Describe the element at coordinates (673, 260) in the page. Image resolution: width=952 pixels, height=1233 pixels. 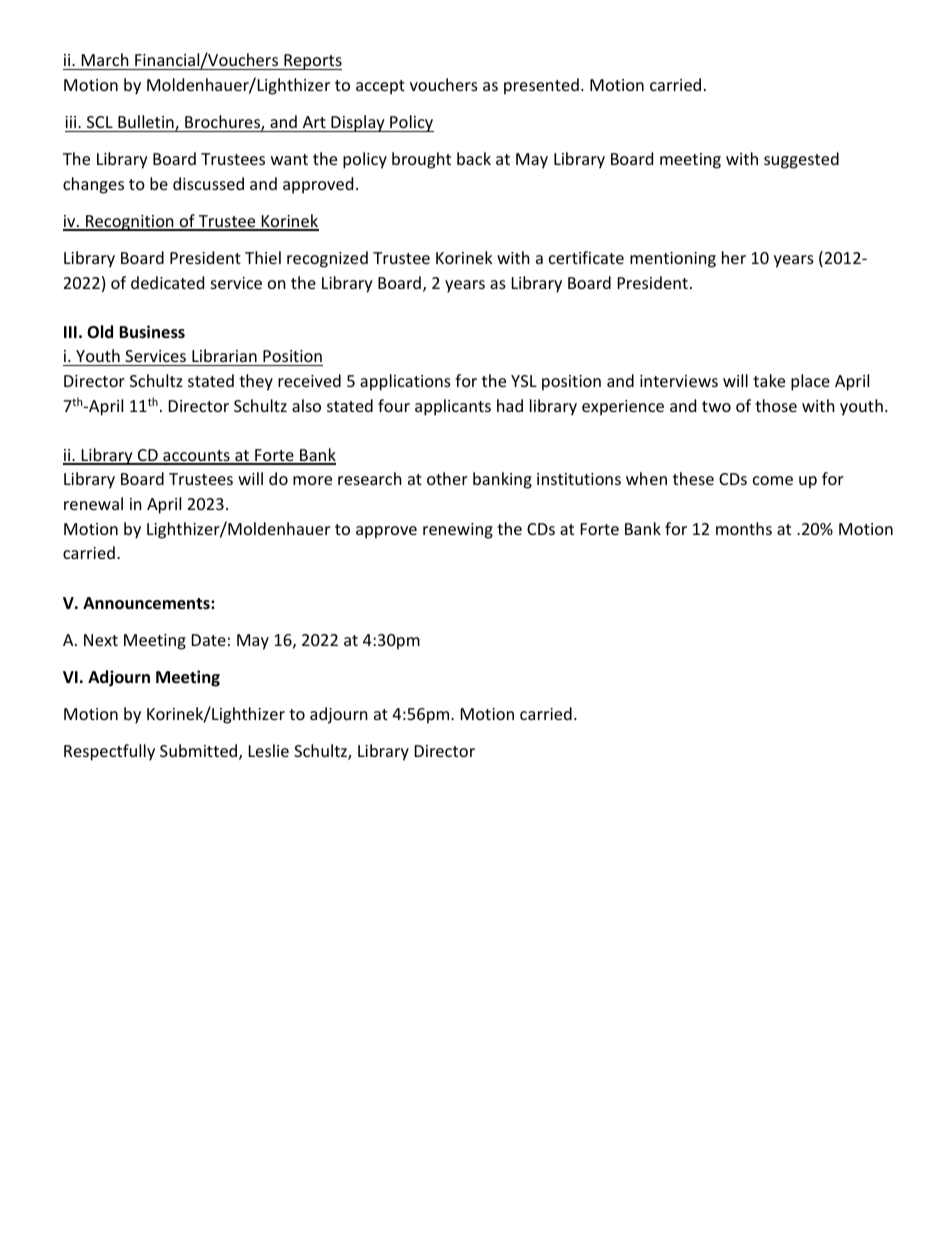
I see `mentioning` at that location.
